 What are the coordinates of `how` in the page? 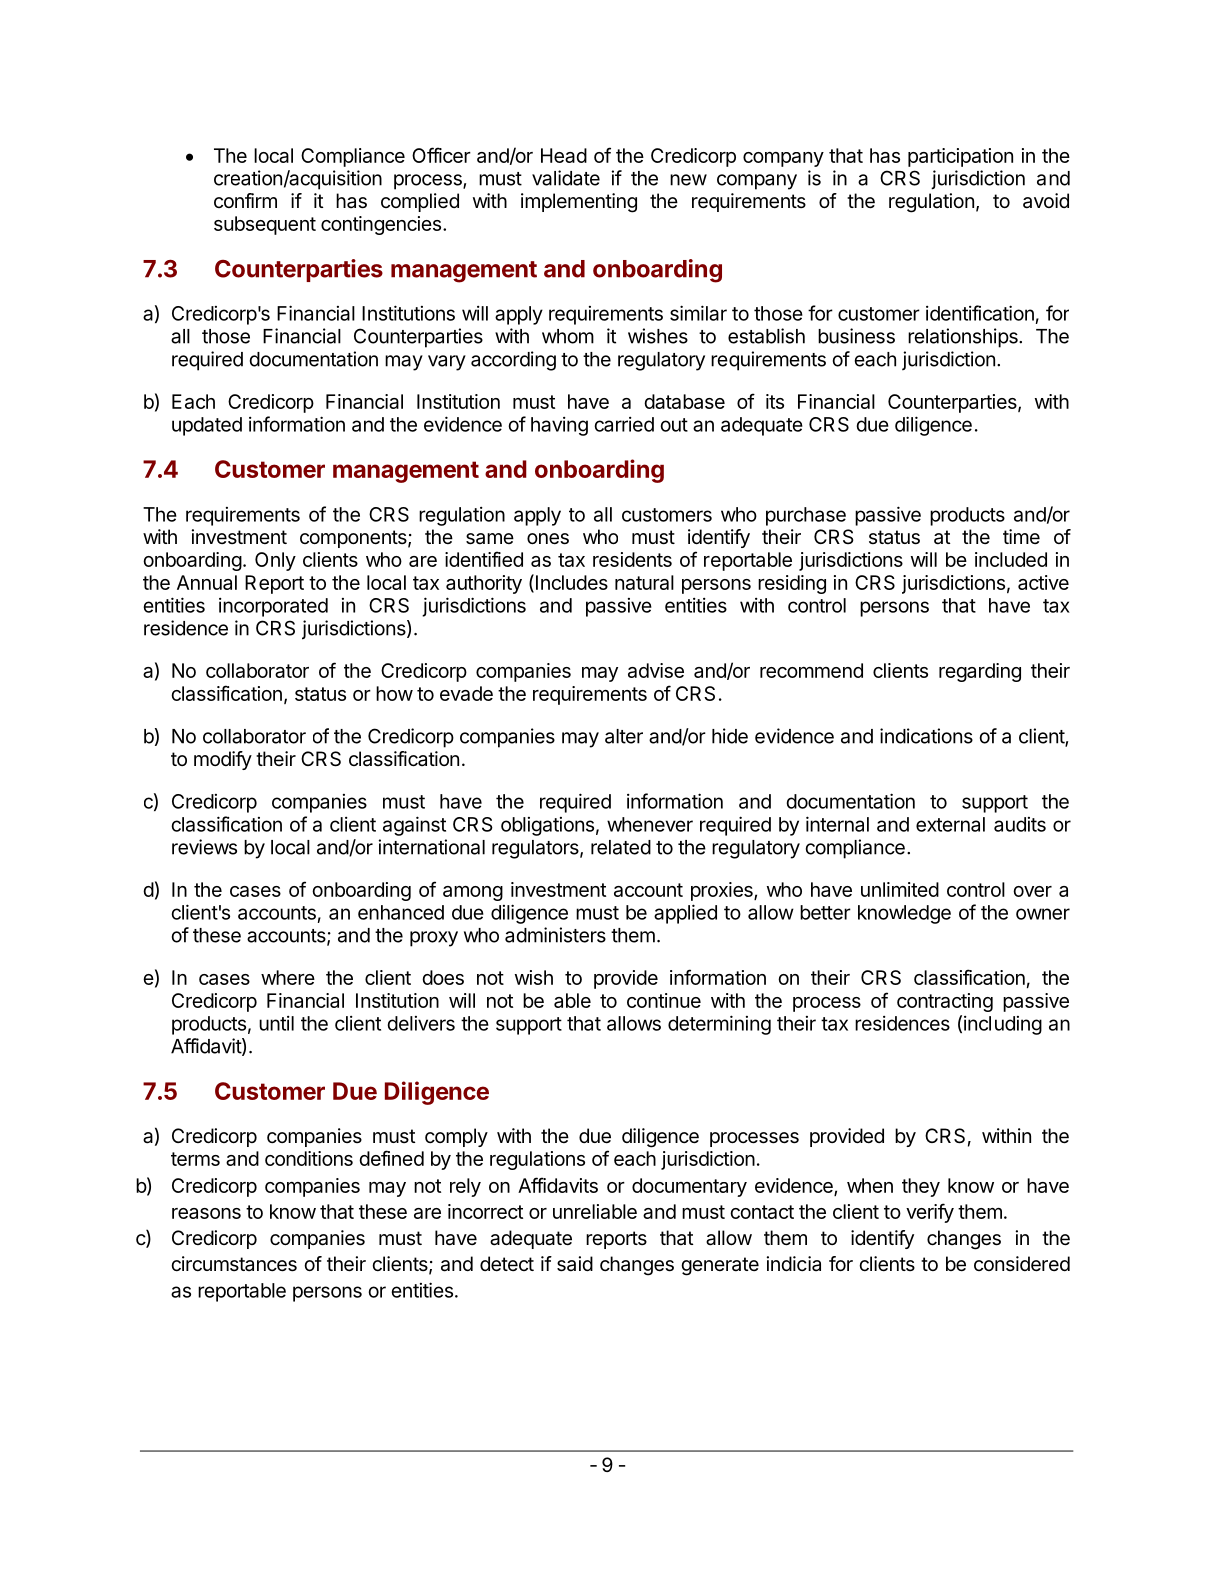 It's located at (394, 693).
